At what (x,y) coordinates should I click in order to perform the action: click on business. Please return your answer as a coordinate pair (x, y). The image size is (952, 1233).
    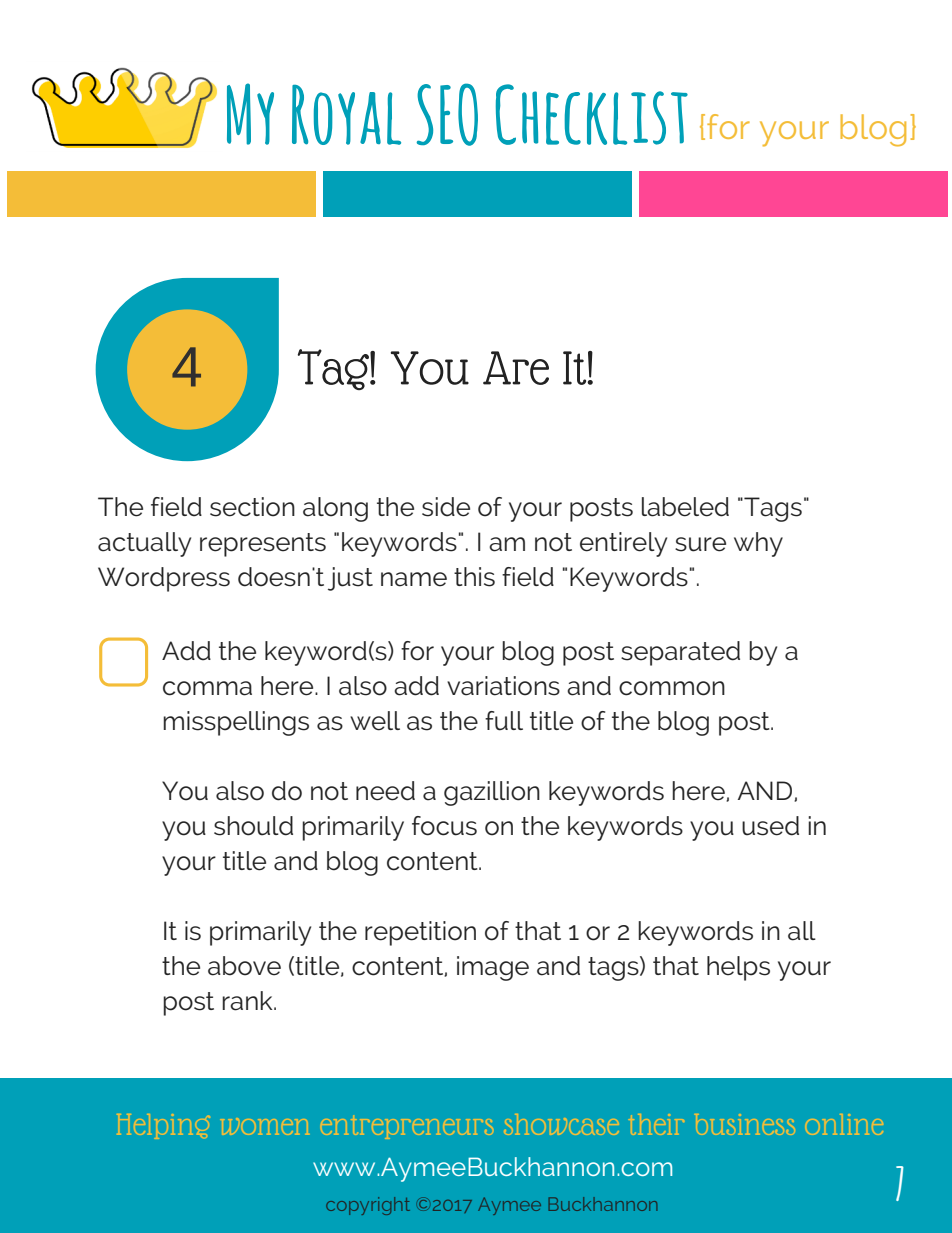
    Looking at the image, I should click on (743, 1124).
